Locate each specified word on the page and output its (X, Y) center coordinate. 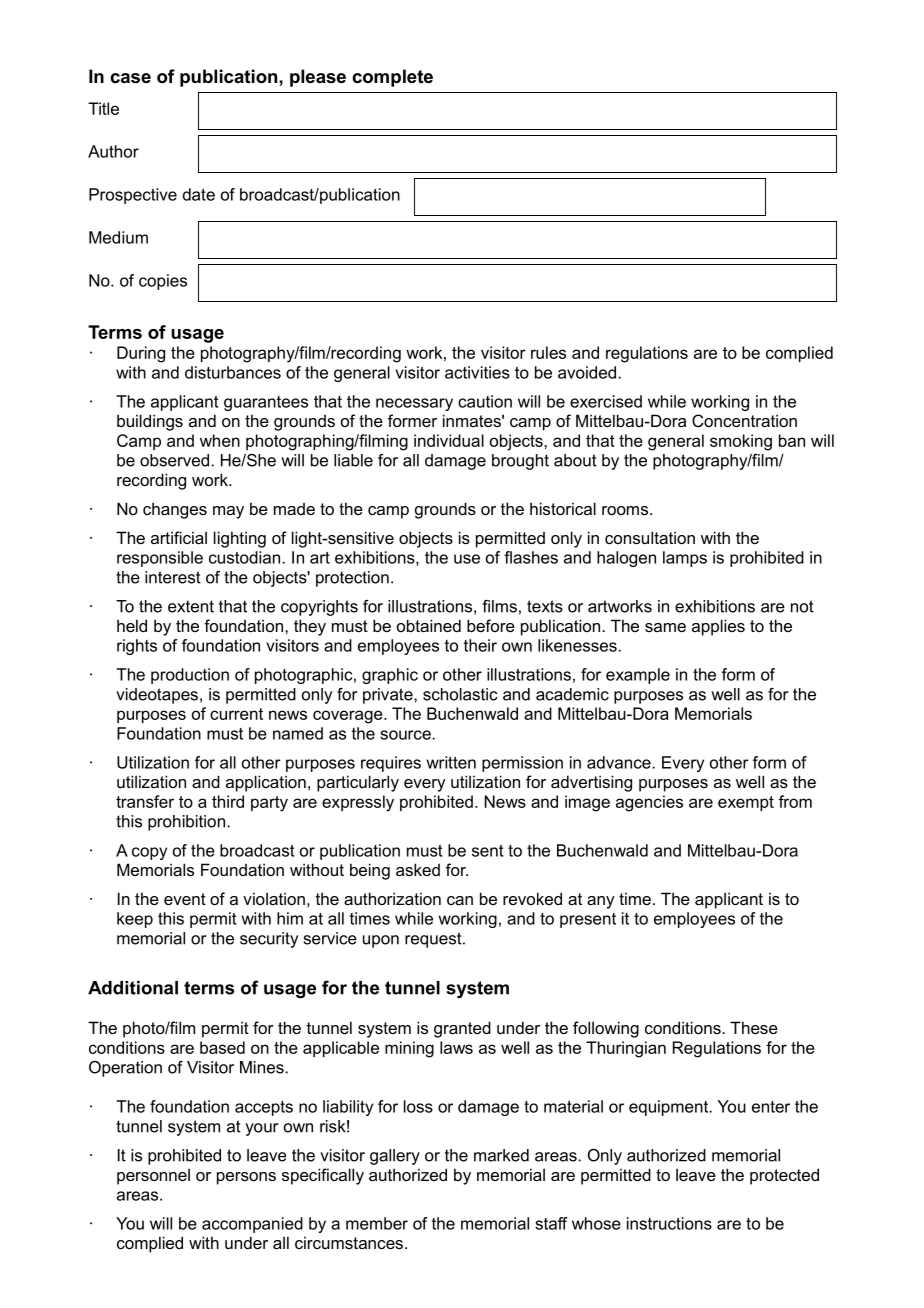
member (377, 1223)
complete (392, 78)
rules (548, 352)
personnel (153, 1176)
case (130, 78)
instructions (669, 1223)
